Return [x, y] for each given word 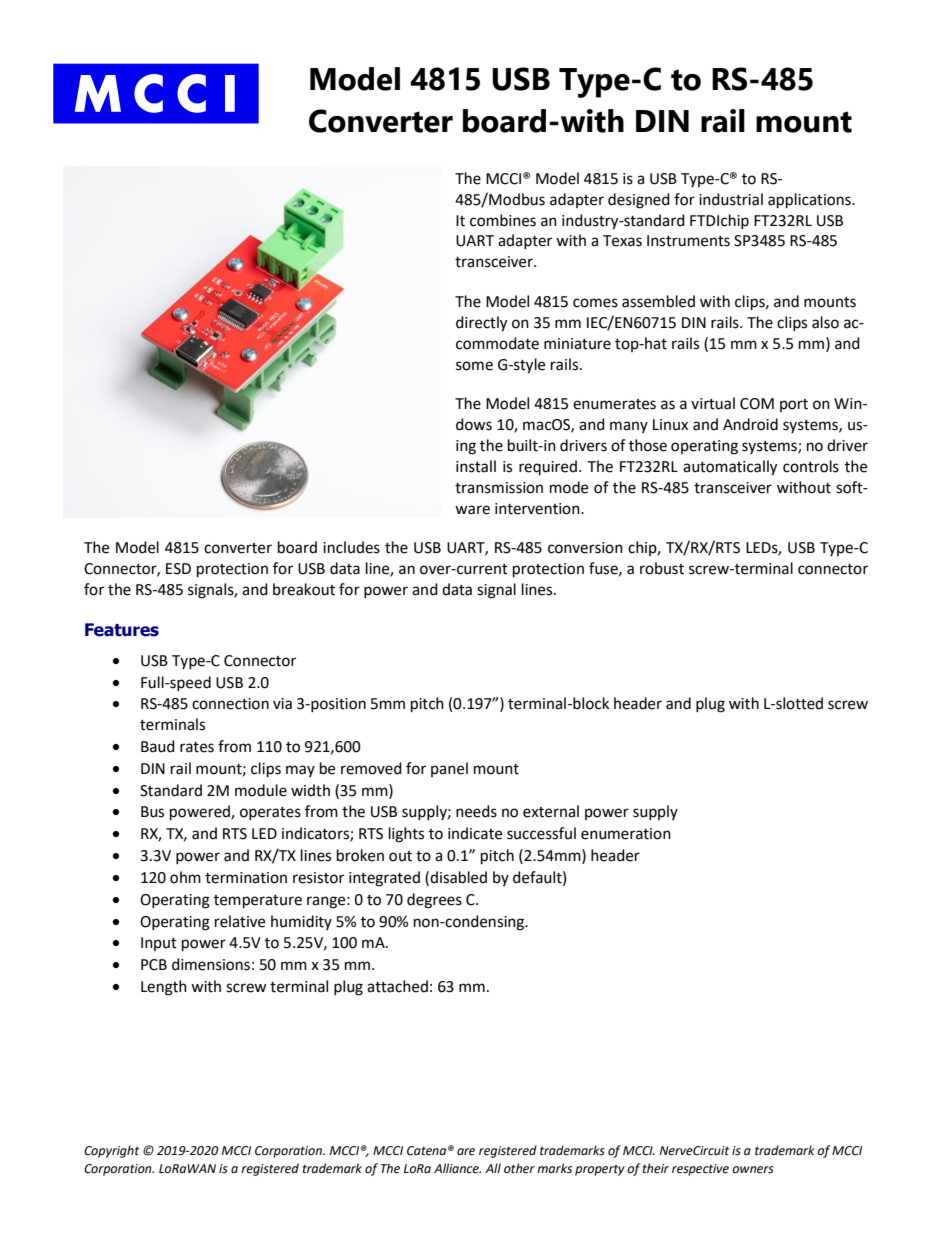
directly [481, 324]
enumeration [626, 834]
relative [240, 921]
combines [503, 220]
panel [449, 769]
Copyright [111, 1151]
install [476, 466]
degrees [434, 901]
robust [662, 568]
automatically [730, 468]
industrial [731, 199]
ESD [178, 569]
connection [230, 704]
